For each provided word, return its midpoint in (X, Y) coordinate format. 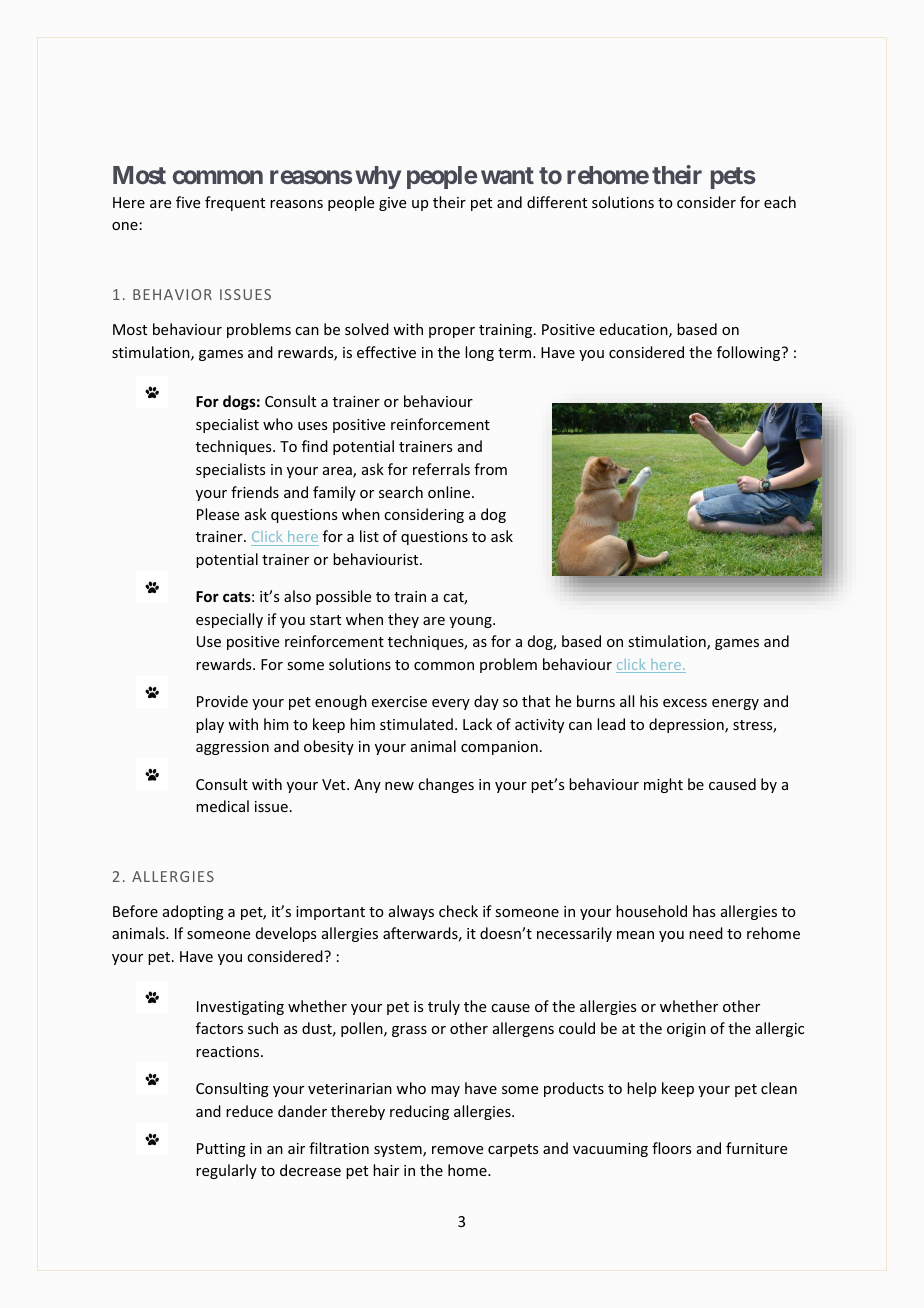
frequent (235, 203)
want (507, 175)
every (451, 704)
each (780, 202)
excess (685, 703)
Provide (222, 701)
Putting (221, 1150)
